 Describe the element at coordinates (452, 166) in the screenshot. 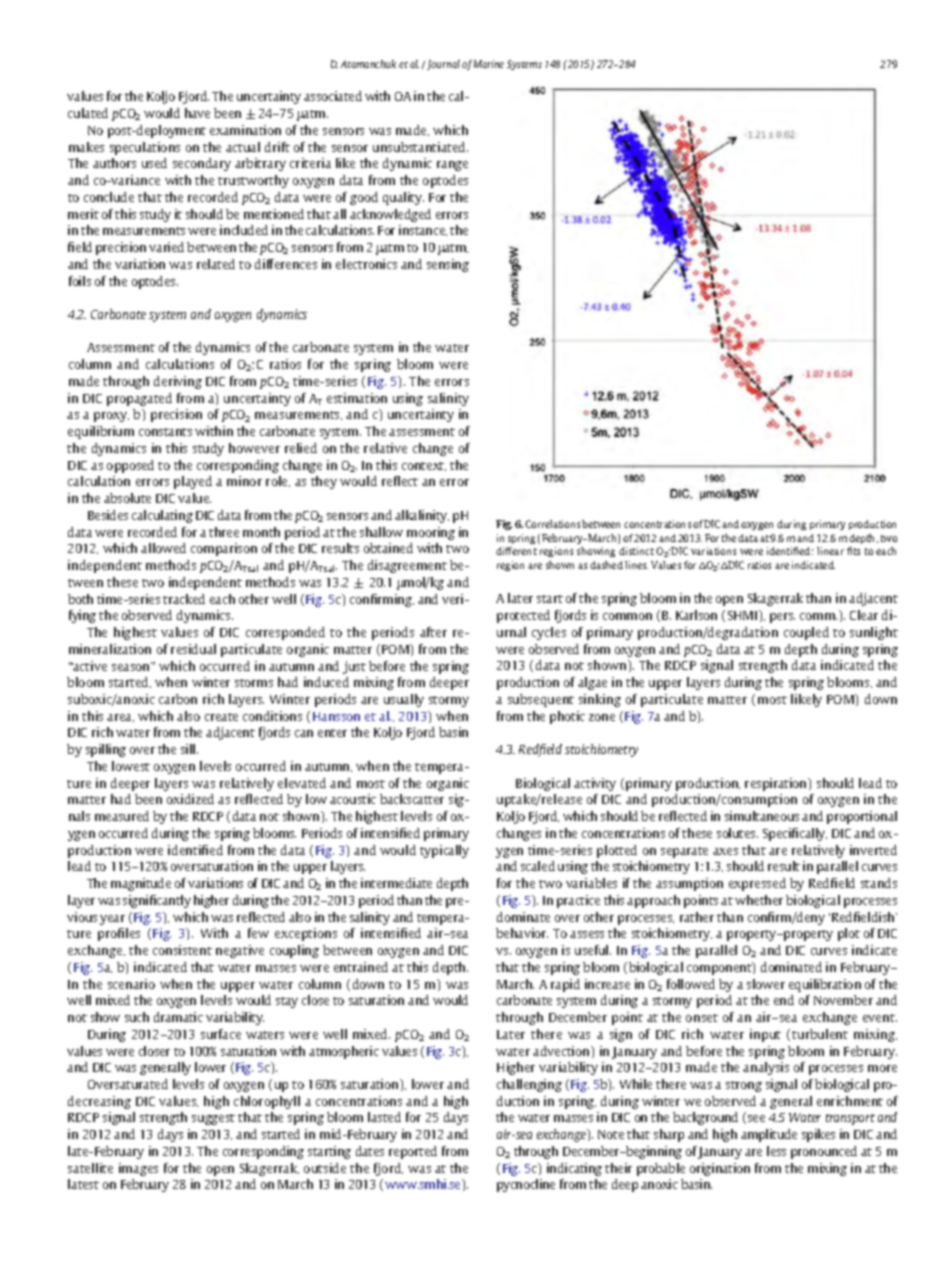

I see `range` at that location.
